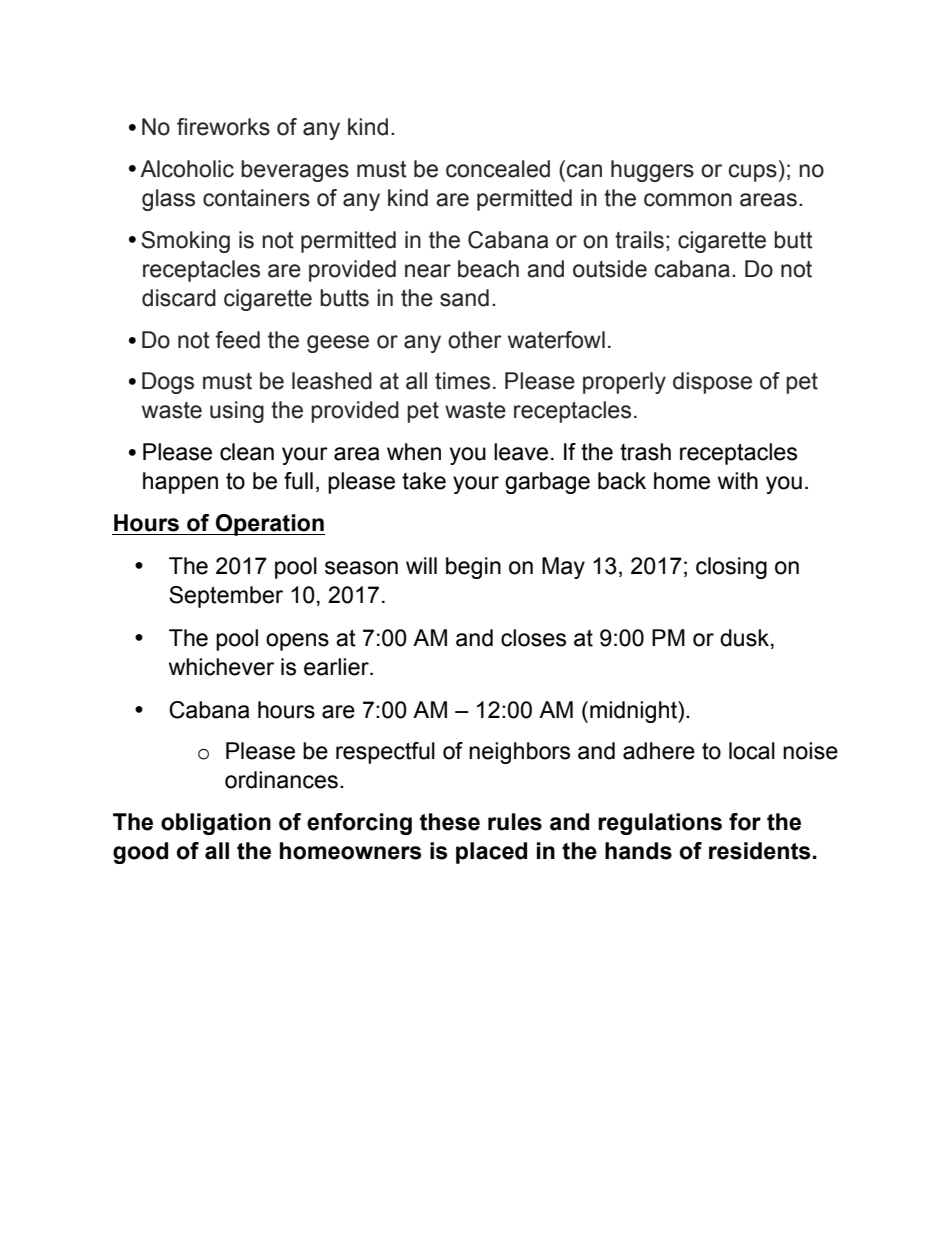 The width and height of the document is (952, 1233). Describe the element at coordinates (424, 481) in the document. I see `take` at that location.
